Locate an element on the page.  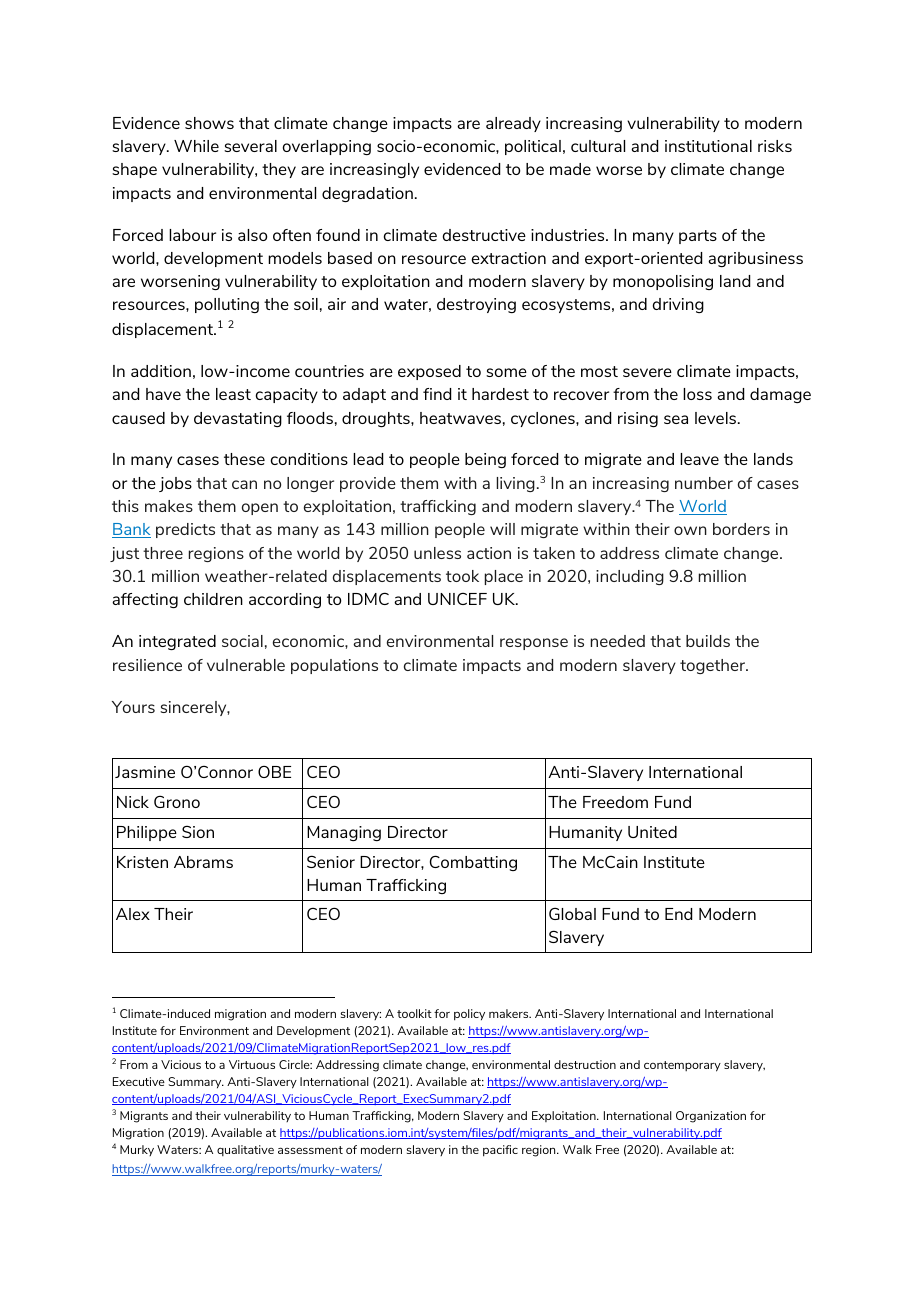
already is located at coordinates (513, 124).
